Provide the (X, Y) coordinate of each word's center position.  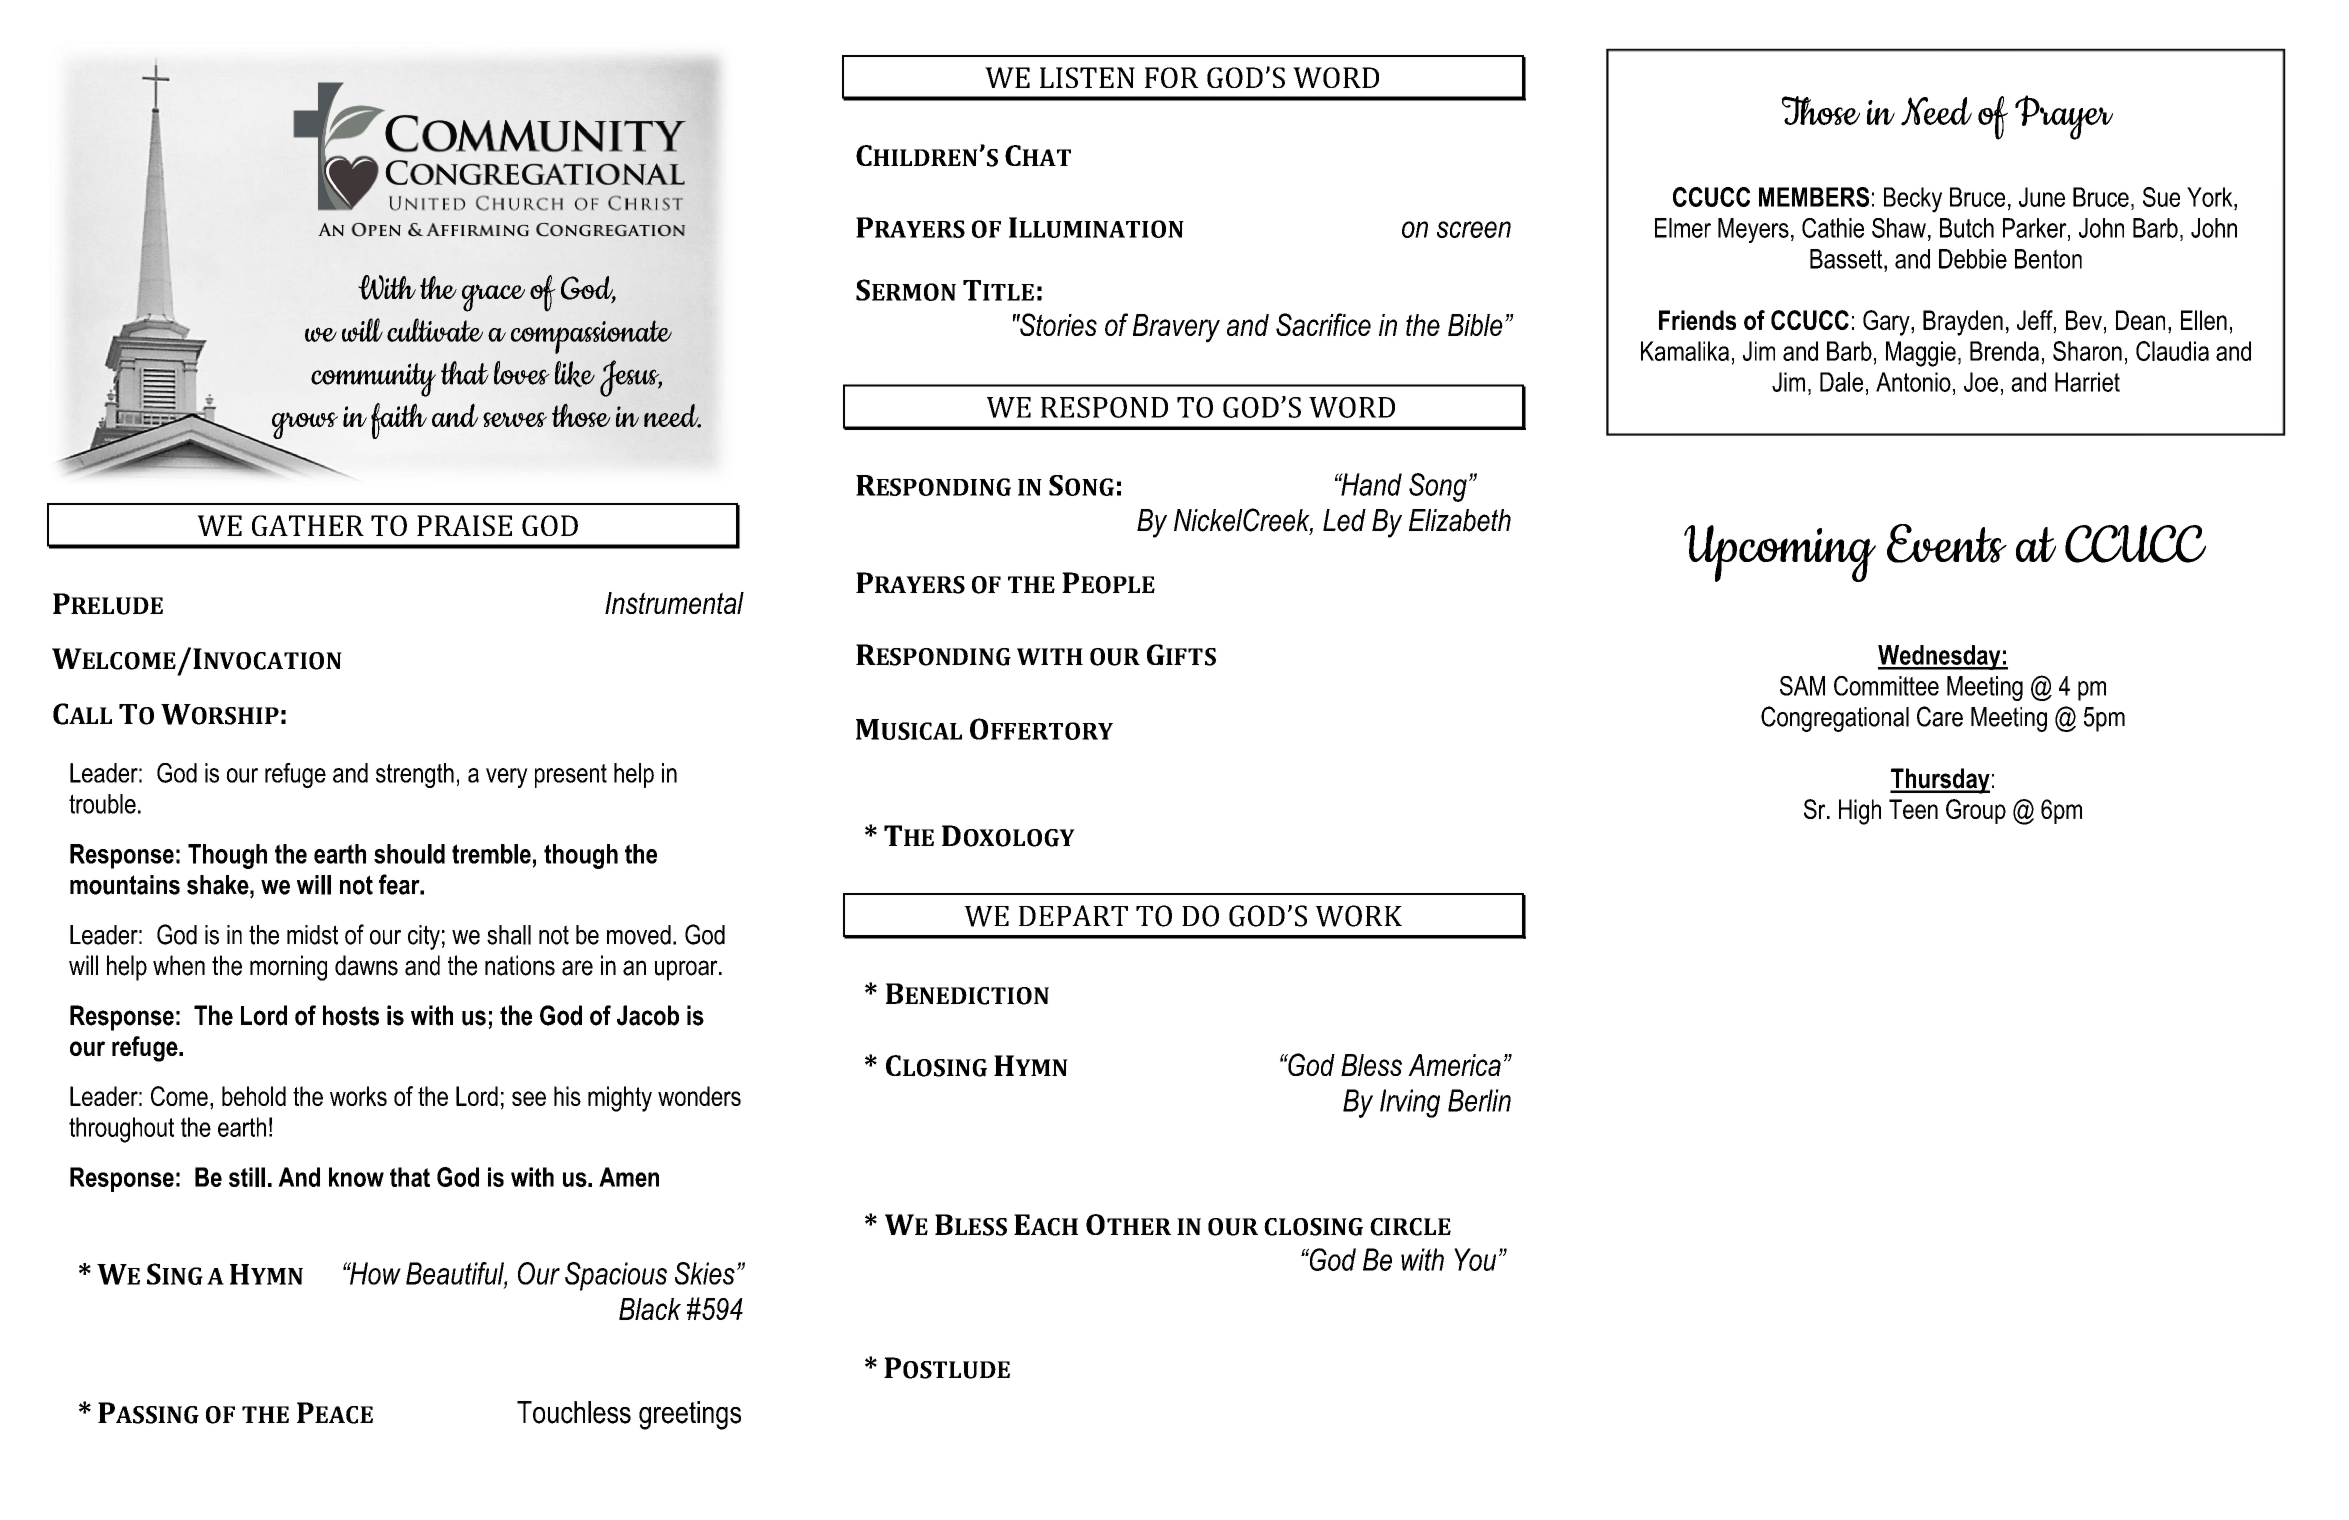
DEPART (1073, 915)
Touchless (574, 1412)
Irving (1410, 1103)
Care (1940, 716)
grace (493, 298)
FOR (1172, 77)
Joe (1981, 382)
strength (415, 775)
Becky (1913, 200)
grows (305, 425)
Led (1344, 520)
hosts (351, 1015)
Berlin (1479, 1100)
